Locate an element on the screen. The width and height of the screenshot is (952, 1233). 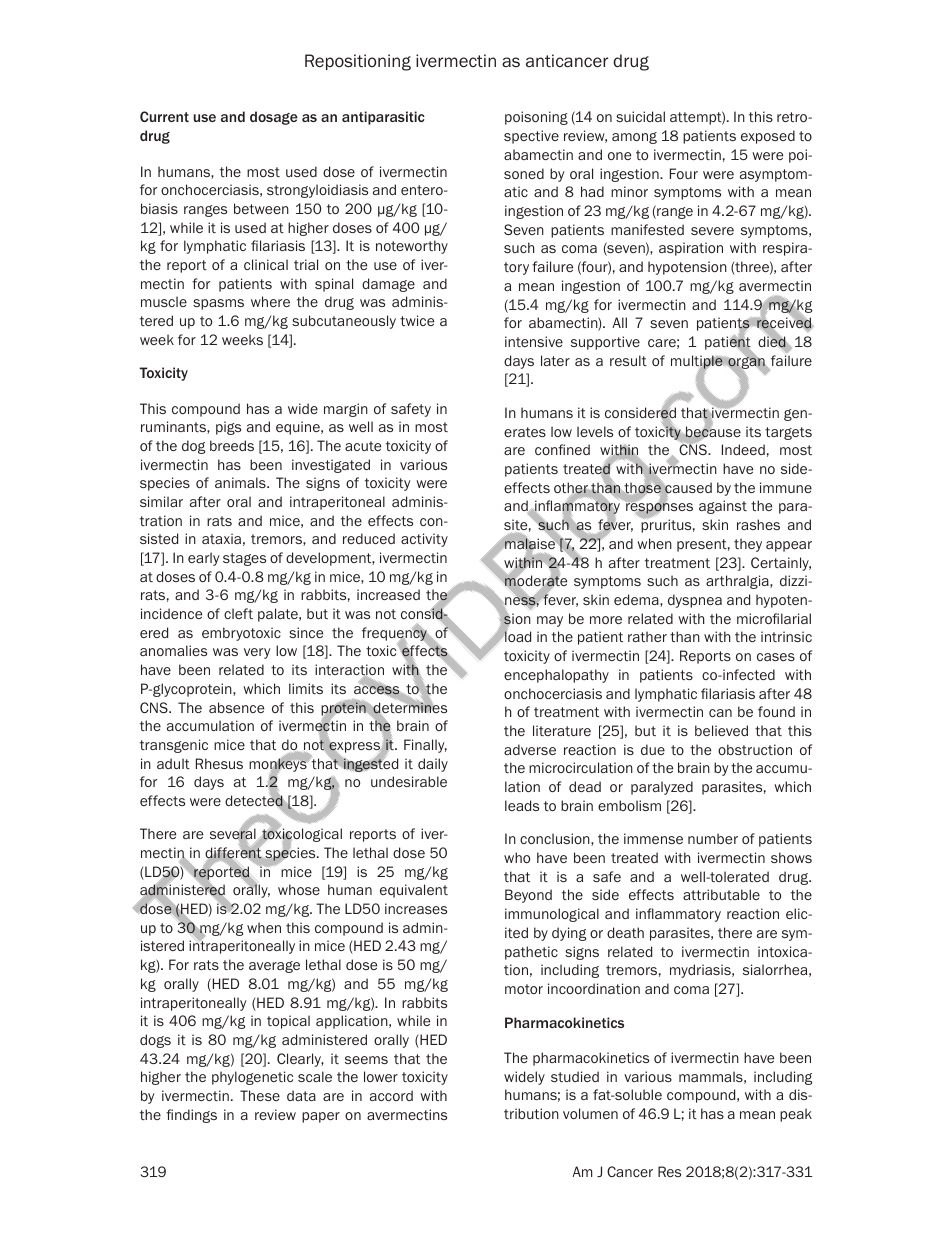
breeds is located at coordinates (232, 445).
